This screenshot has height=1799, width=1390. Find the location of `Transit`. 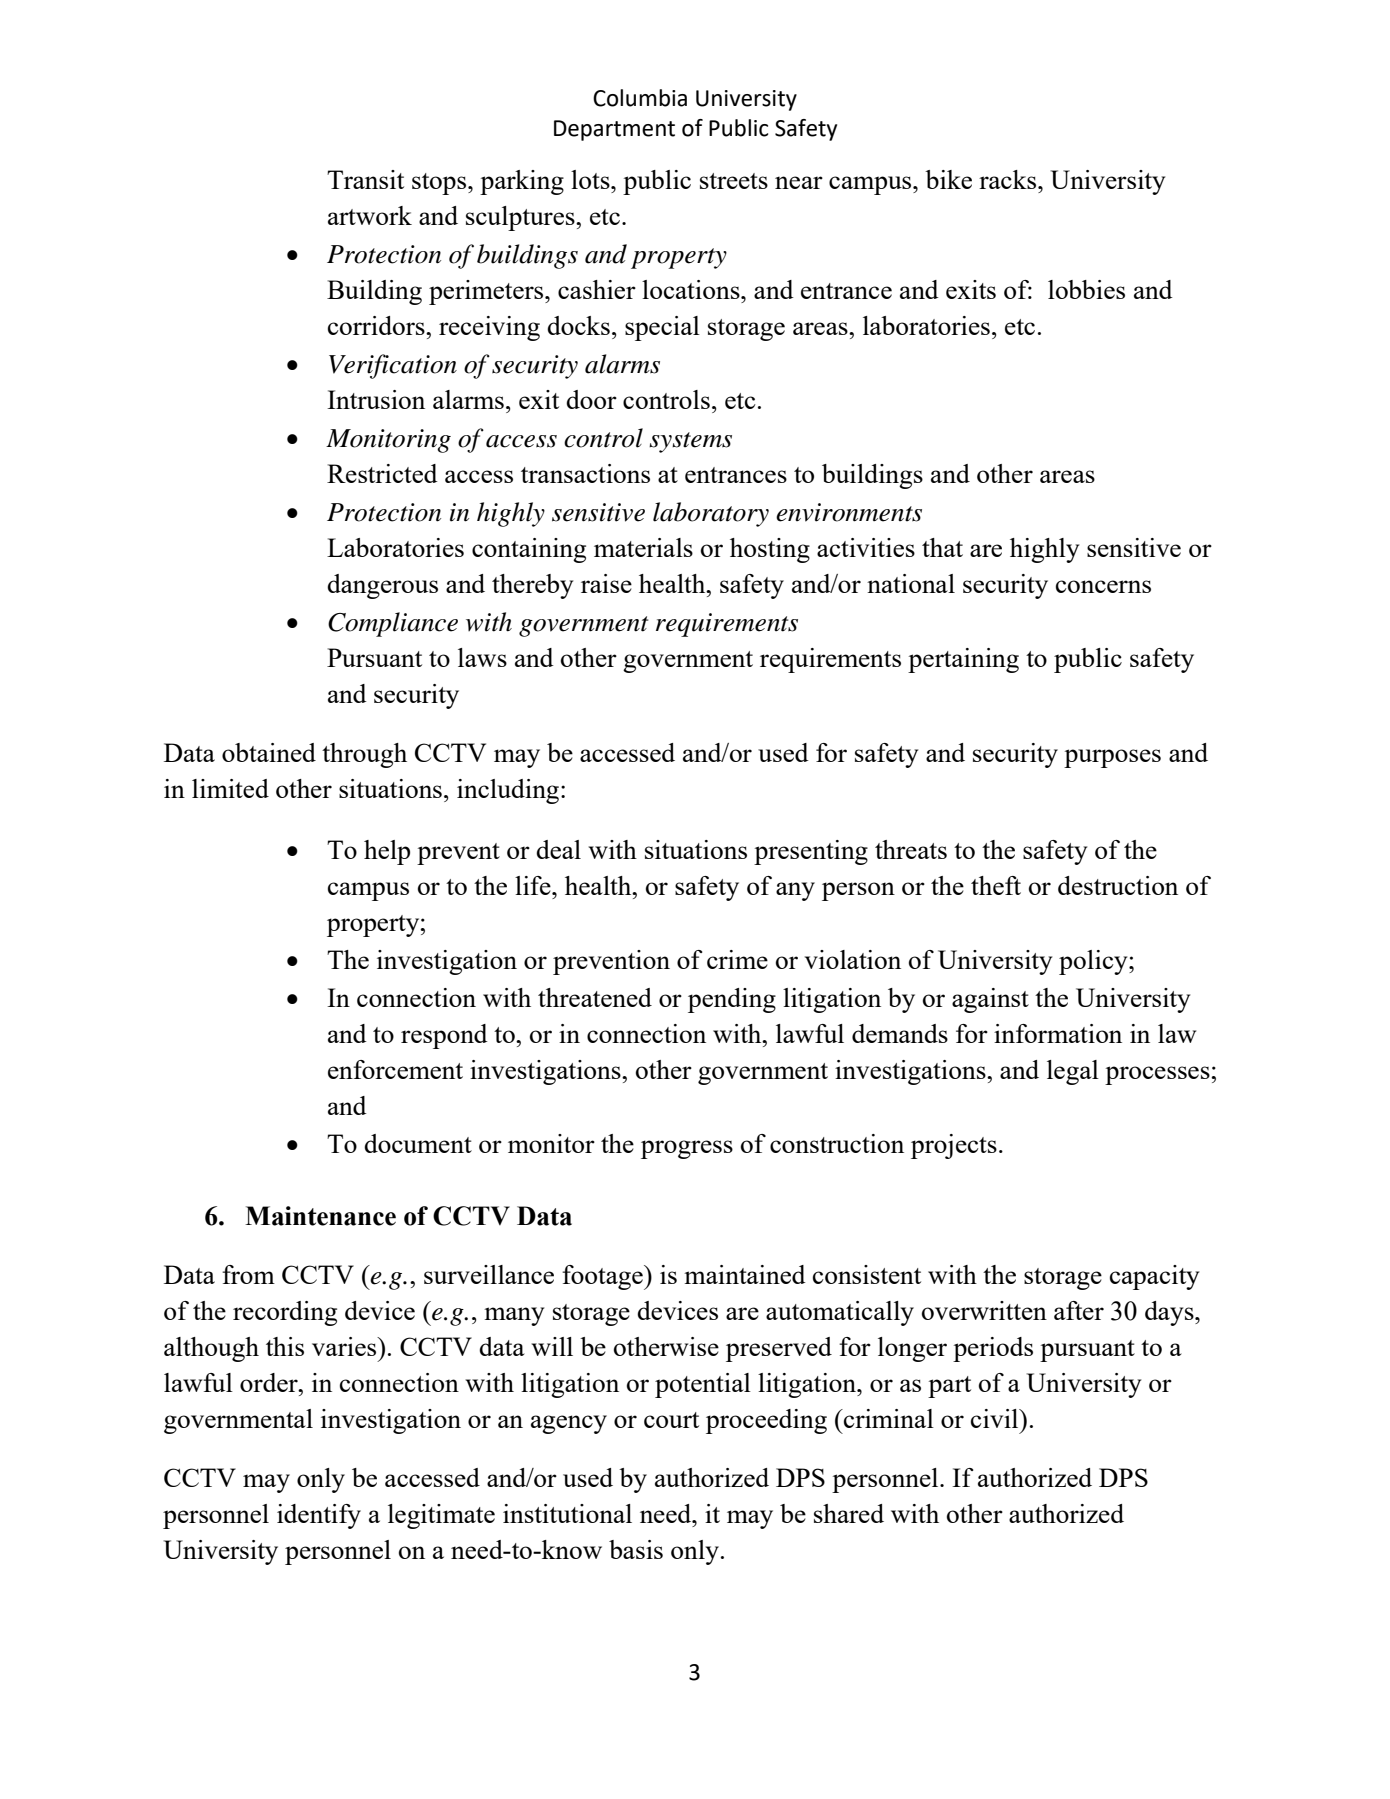

Transit is located at coordinates (365, 179).
